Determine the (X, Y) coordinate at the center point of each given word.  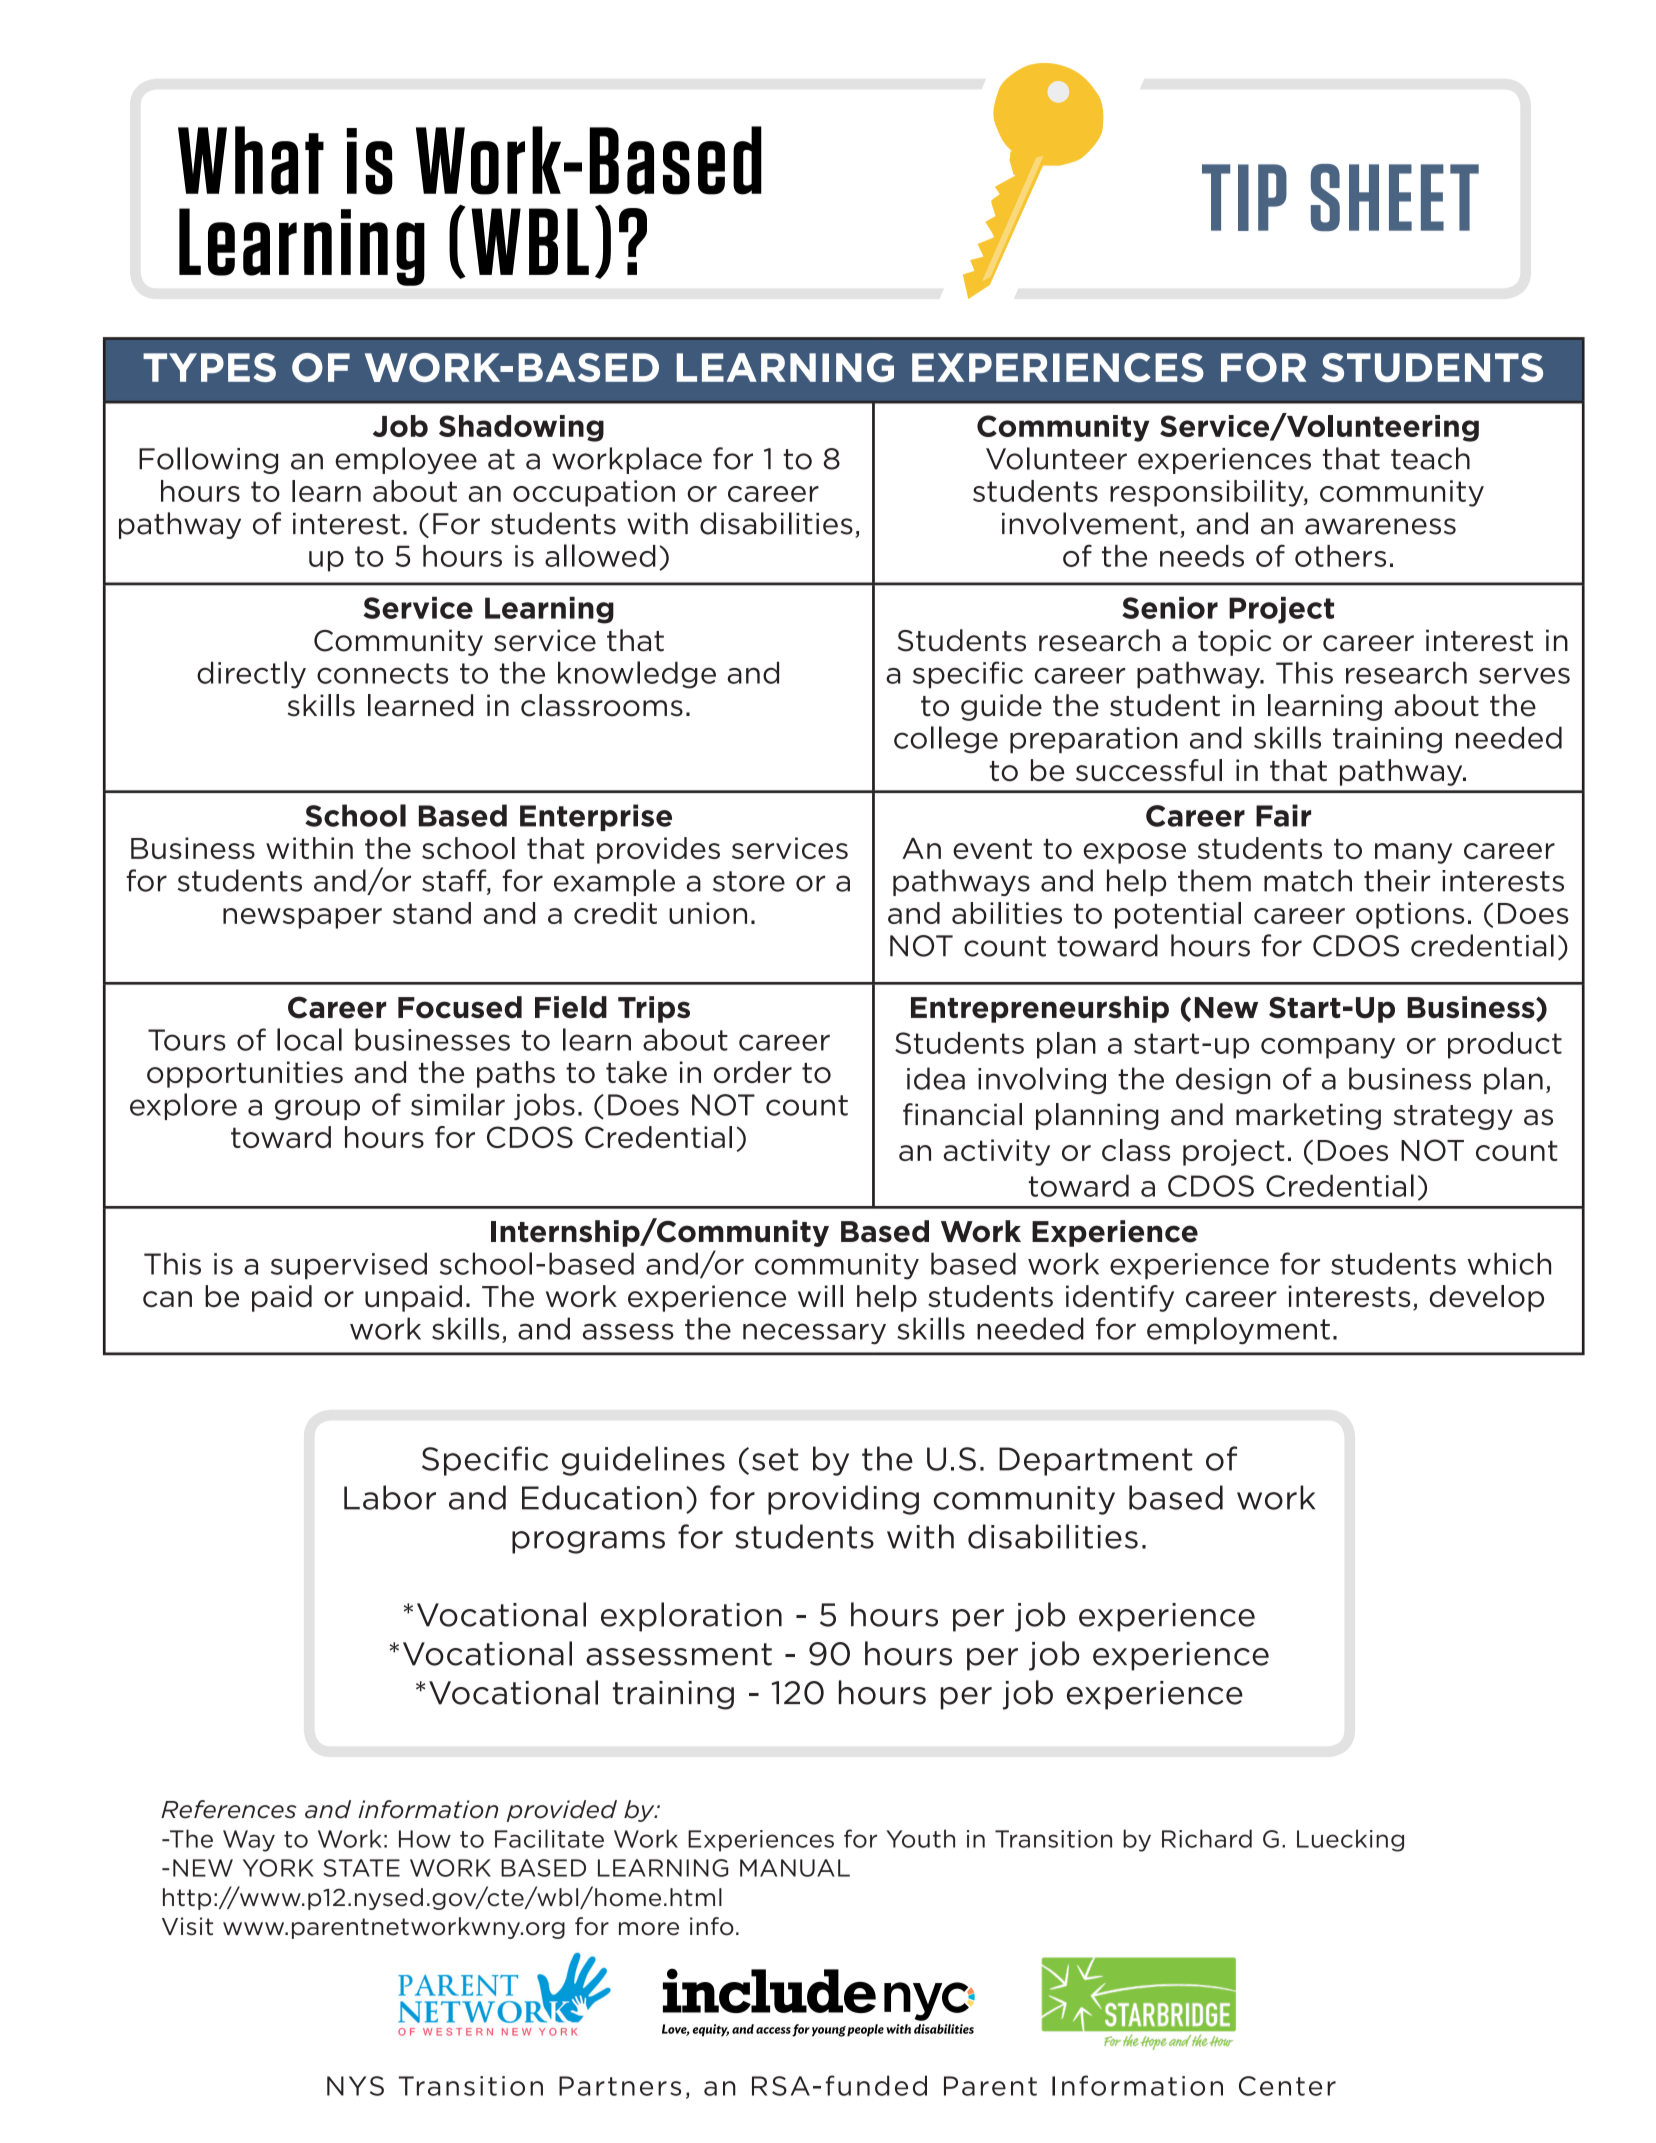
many (1413, 853)
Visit (187, 1926)
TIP (1244, 197)
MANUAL (795, 1868)
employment (1238, 1330)
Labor (390, 1497)
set (775, 1459)
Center (1287, 2086)
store (749, 881)
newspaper (302, 918)
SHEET (1395, 197)
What (251, 160)
